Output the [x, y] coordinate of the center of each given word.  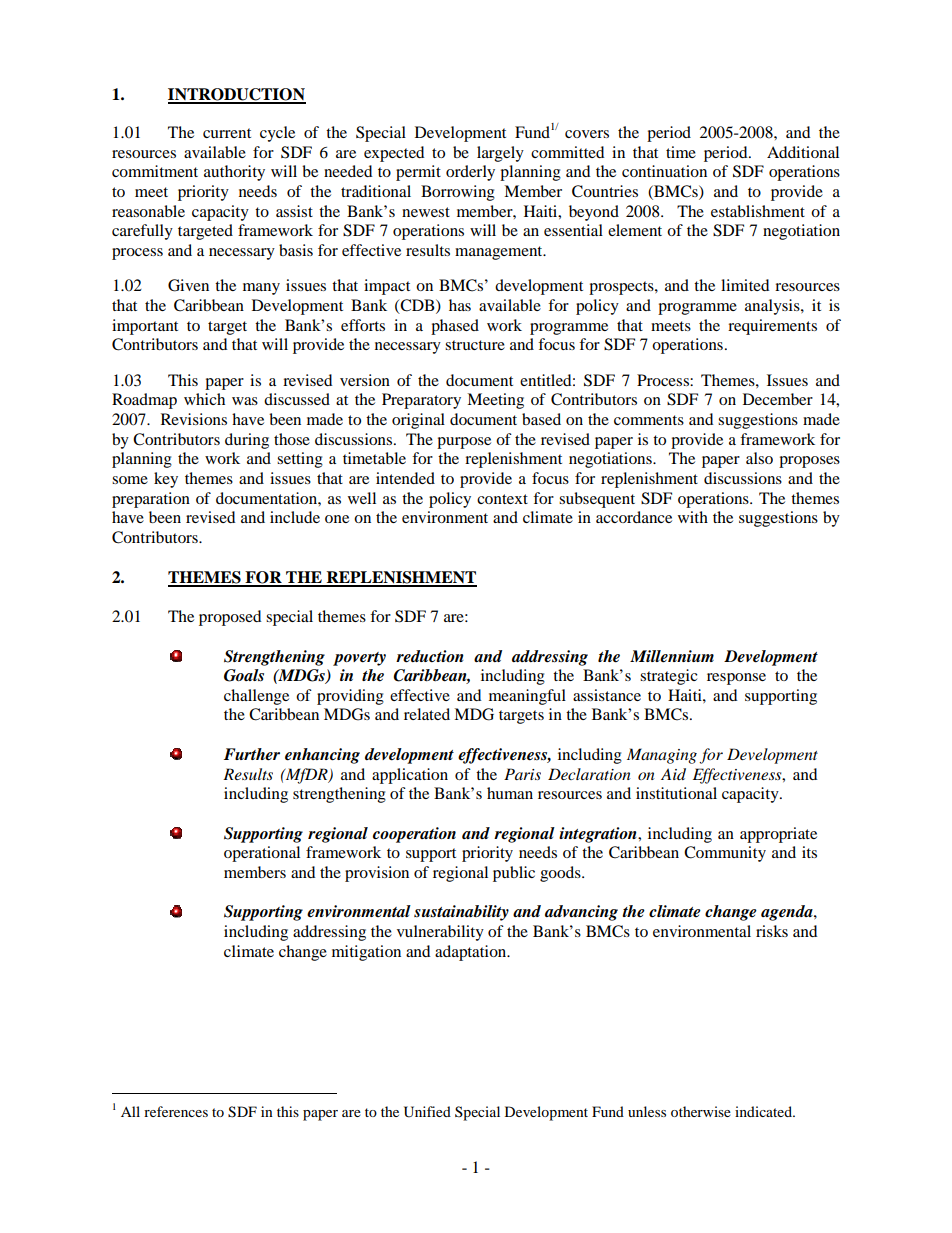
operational [262, 854]
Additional [803, 152]
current [227, 133]
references [176, 1111]
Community [725, 854]
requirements [772, 327]
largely [500, 154]
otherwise [701, 1111]
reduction [430, 656]
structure [475, 345]
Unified [427, 1112]
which [204, 399]
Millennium [672, 656]
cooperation [414, 835]
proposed [230, 618]
